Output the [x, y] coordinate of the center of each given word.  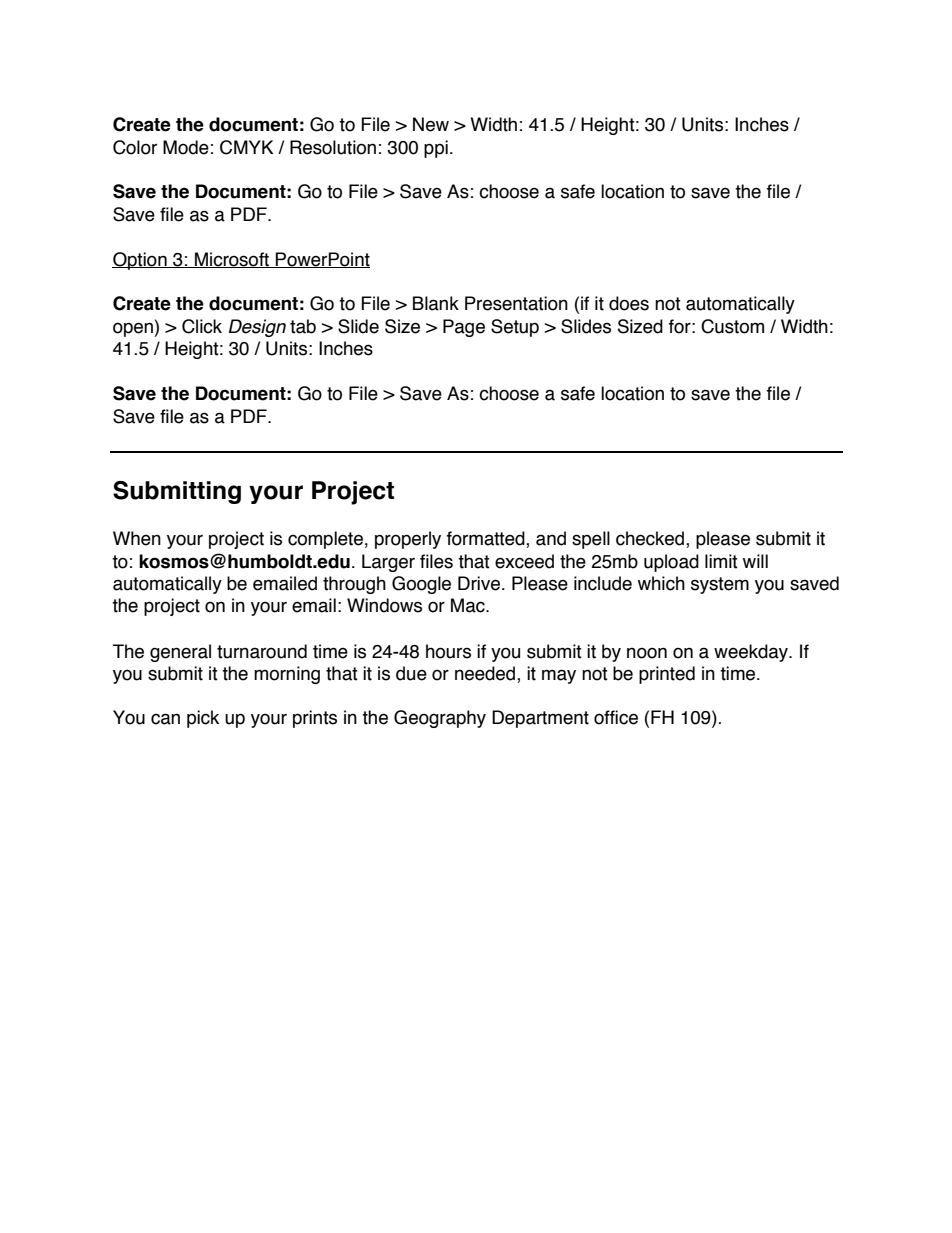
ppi [436, 149]
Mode [186, 147]
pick [203, 719]
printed [667, 675]
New [431, 124]
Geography [440, 719]
